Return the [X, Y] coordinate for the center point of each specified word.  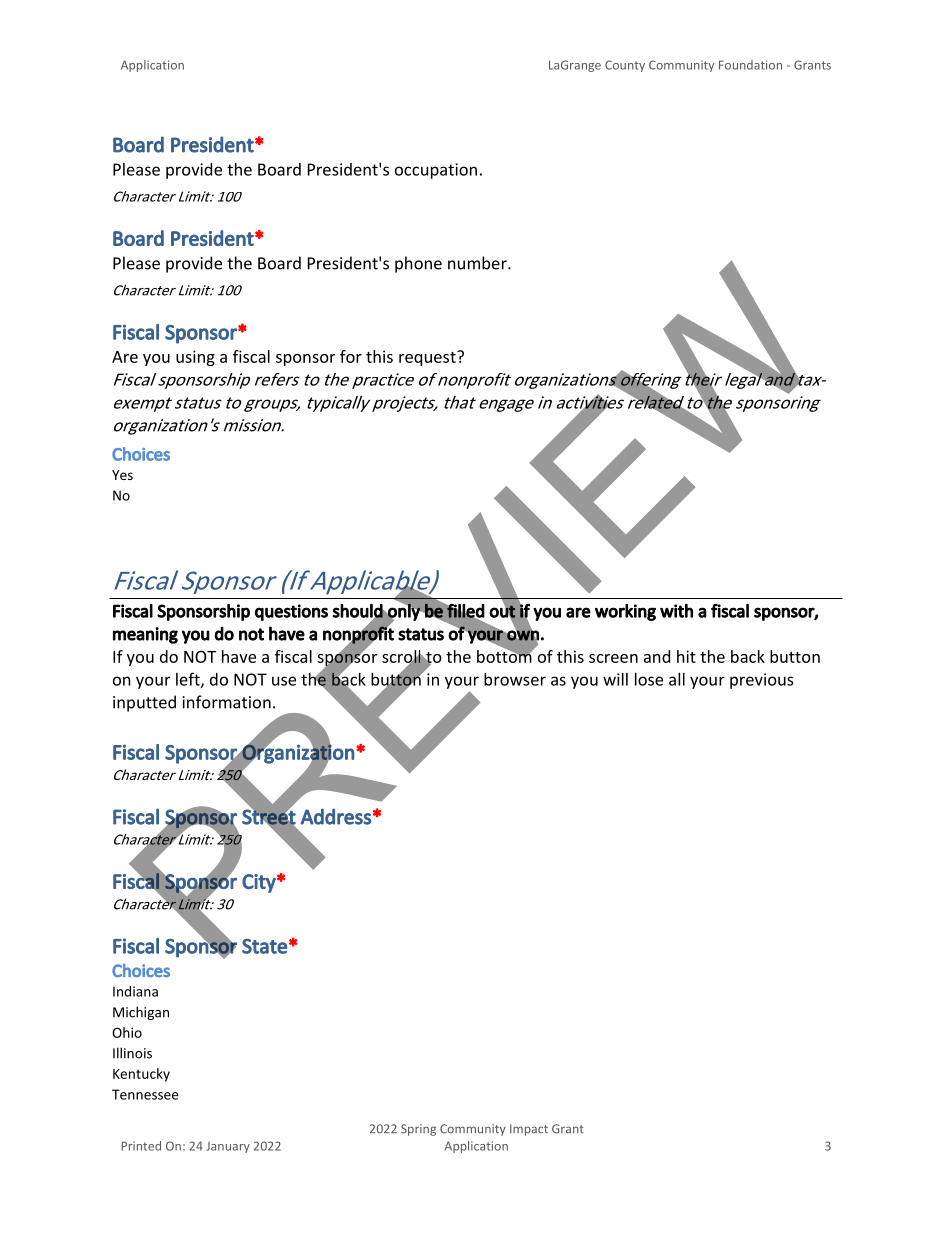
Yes [122, 475]
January [228, 1147]
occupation [436, 171]
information [227, 702]
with [676, 611]
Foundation [750, 65]
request [428, 358]
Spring [418, 1130]
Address [335, 816]
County [625, 66]
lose [649, 679]
